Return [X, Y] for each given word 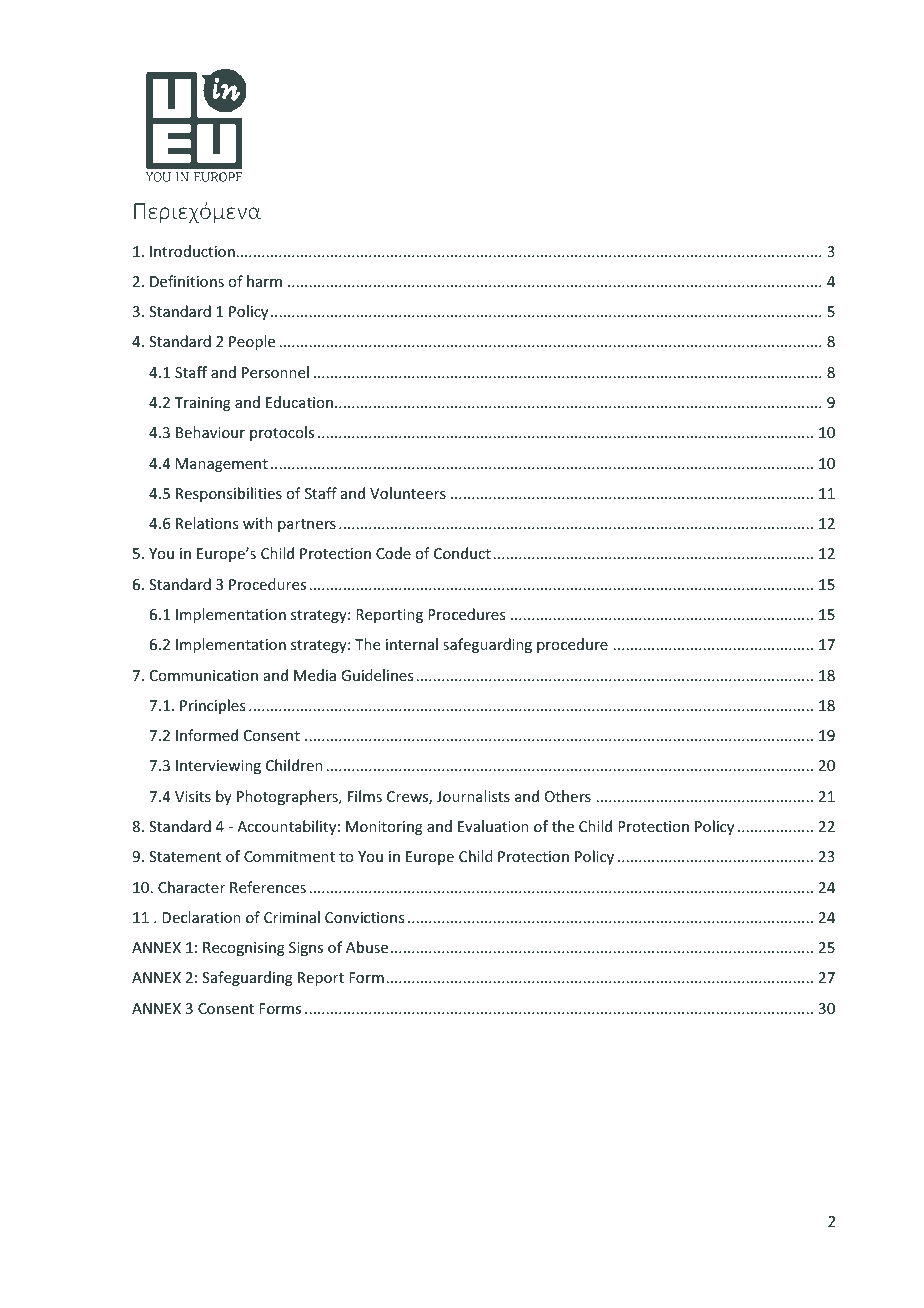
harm [264, 281]
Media [315, 675]
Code [393, 553]
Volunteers [408, 493]
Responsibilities [229, 494]
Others [568, 796]
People [252, 342]
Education [299, 402]
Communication [204, 675]
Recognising [244, 949]
